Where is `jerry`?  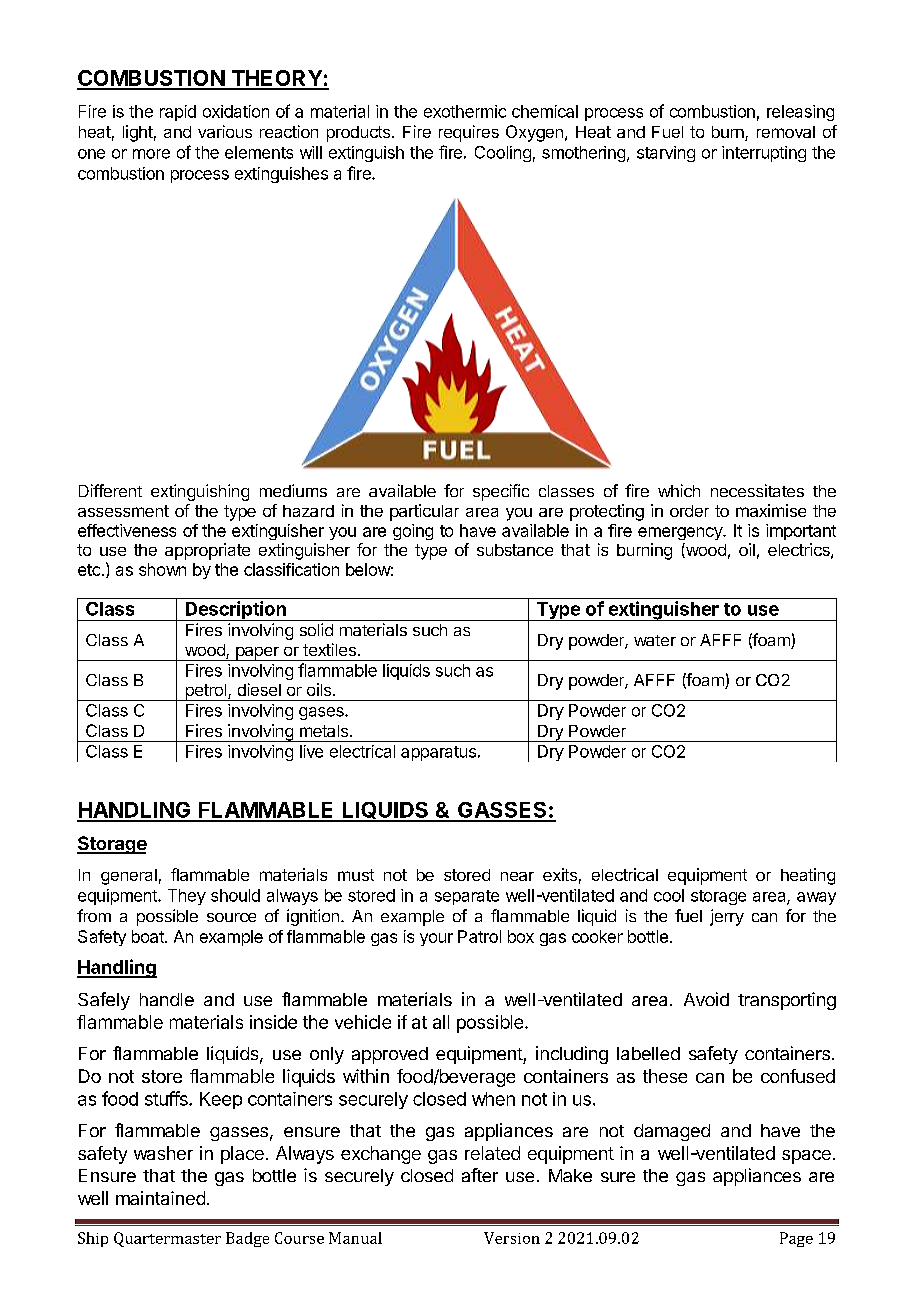 jerry is located at coordinates (727, 917).
